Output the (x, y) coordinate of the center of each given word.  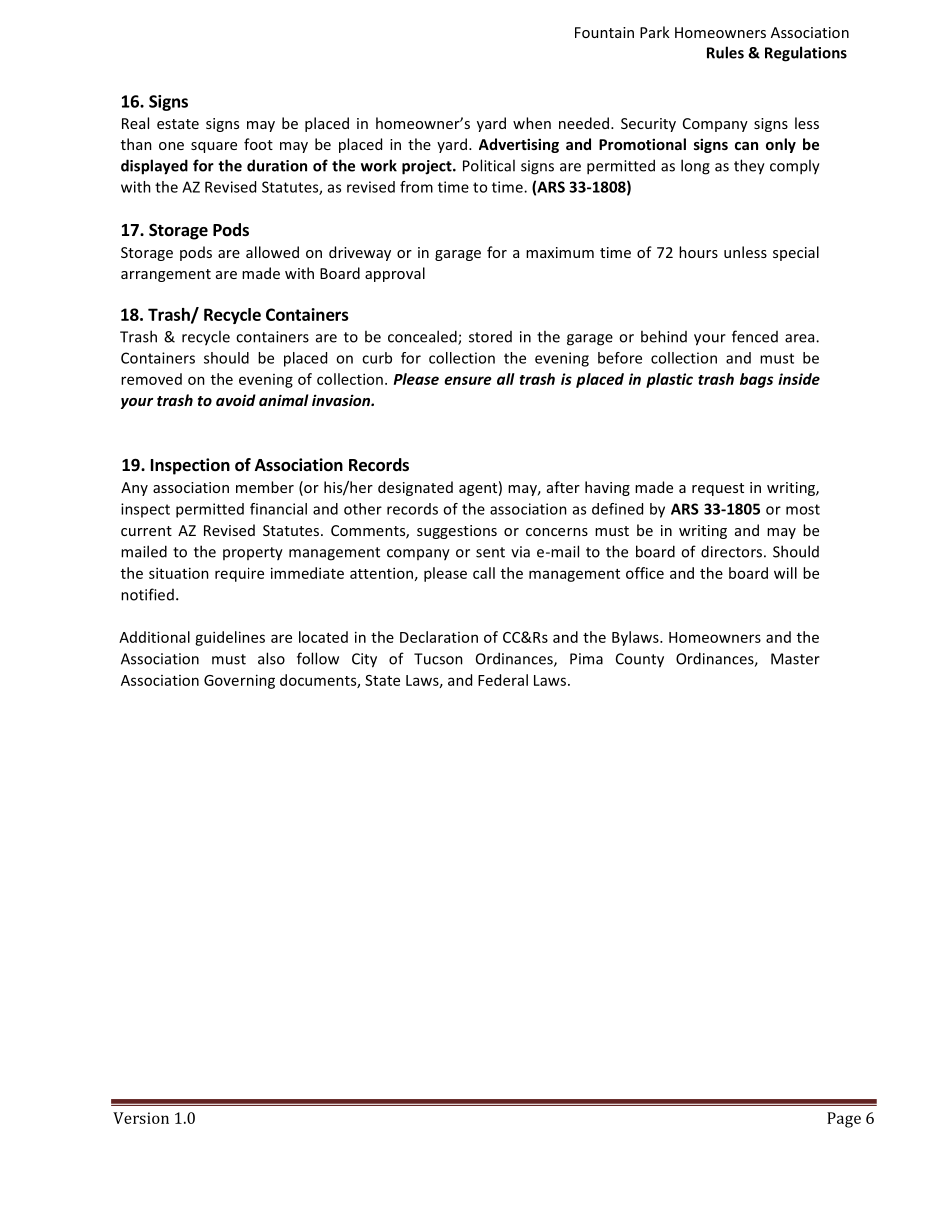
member (265, 487)
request (718, 489)
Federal (503, 680)
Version (141, 1118)
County (640, 660)
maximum (560, 252)
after (563, 487)
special (796, 253)
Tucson (438, 659)
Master (795, 659)
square (214, 147)
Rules (725, 52)
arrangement (166, 275)
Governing (239, 681)
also (271, 658)
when (532, 123)
